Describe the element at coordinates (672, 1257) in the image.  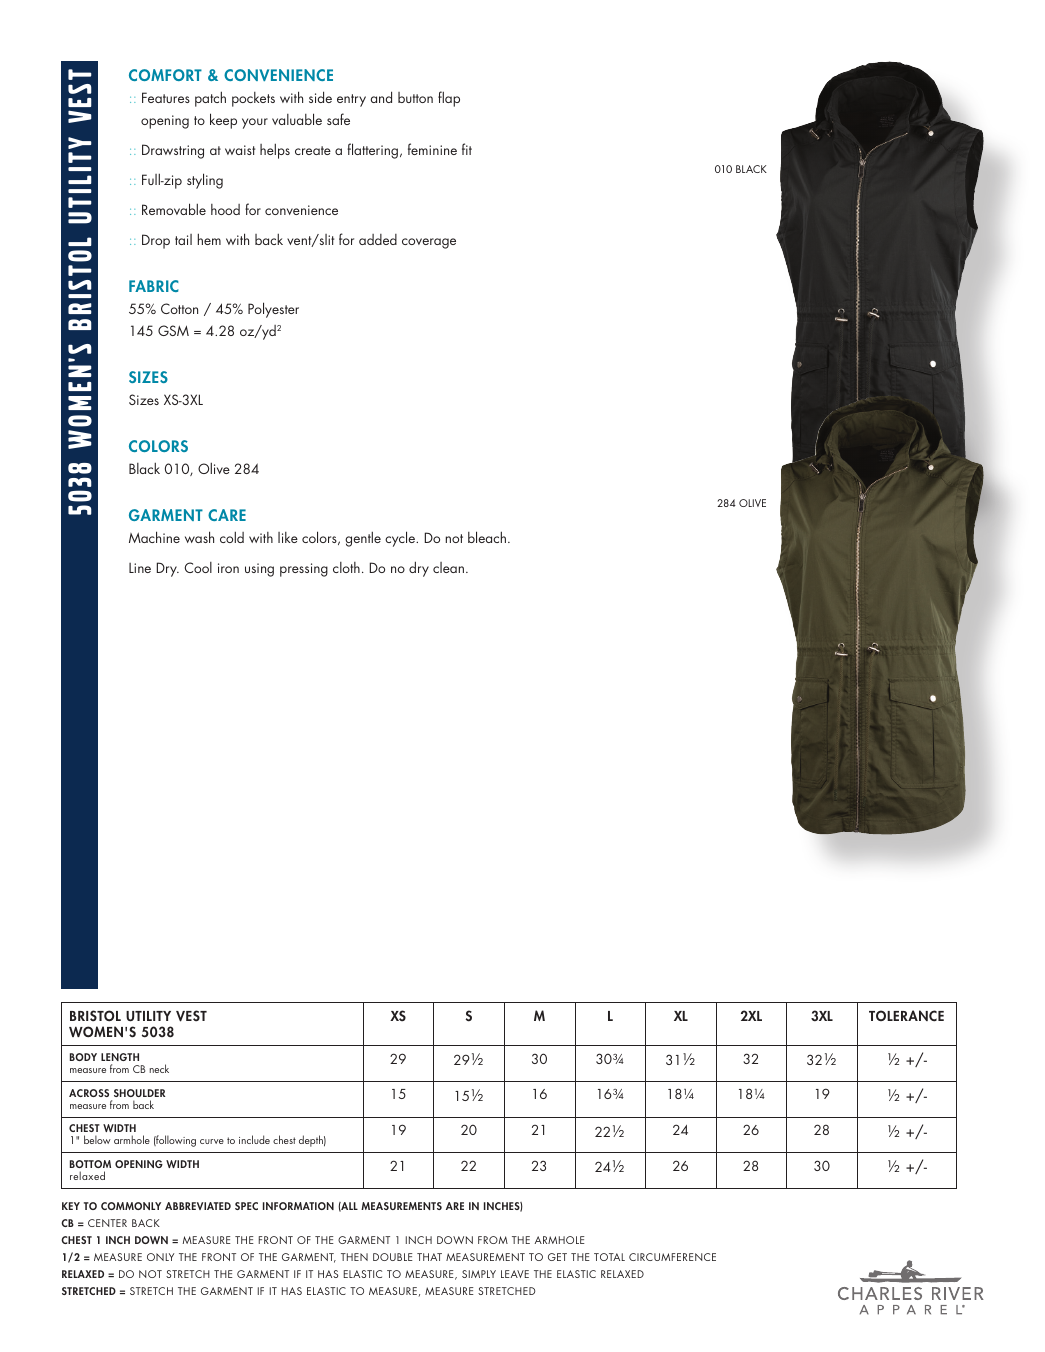
I see `CIRCUMFERENCE` at that location.
